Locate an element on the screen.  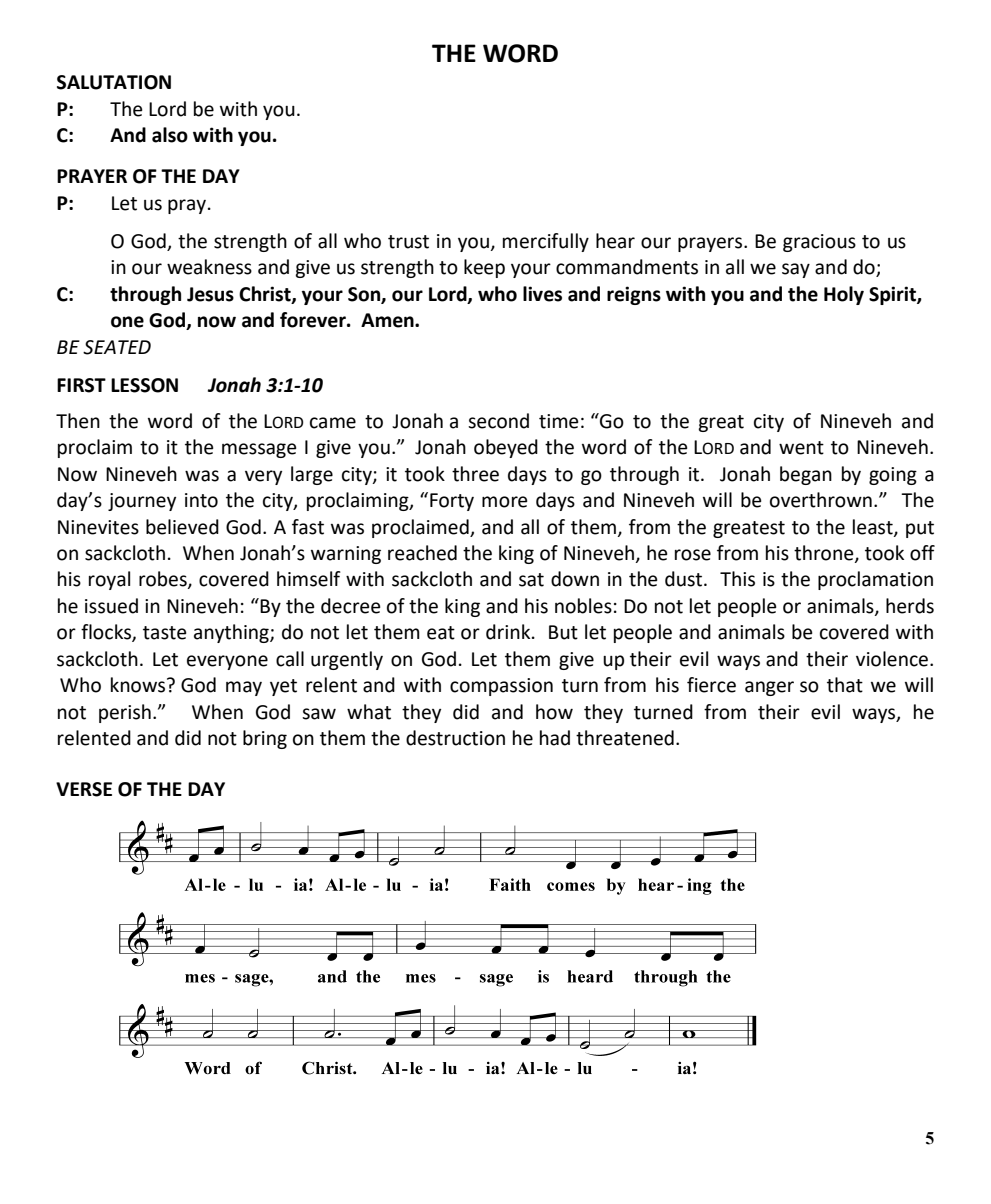
gracious is located at coordinates (819, 243).
